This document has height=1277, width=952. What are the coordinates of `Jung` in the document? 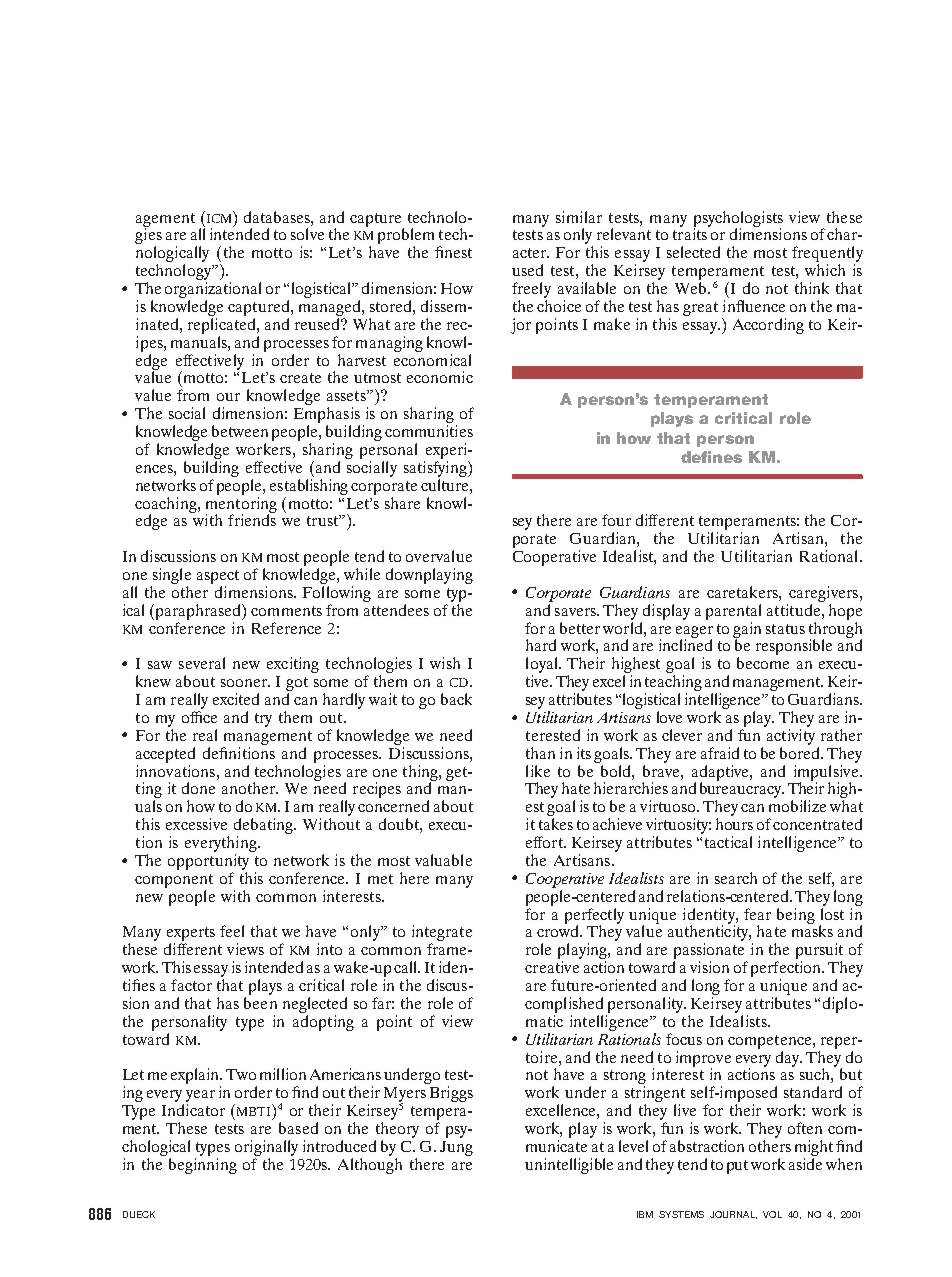 It's located at (456, 1148).
